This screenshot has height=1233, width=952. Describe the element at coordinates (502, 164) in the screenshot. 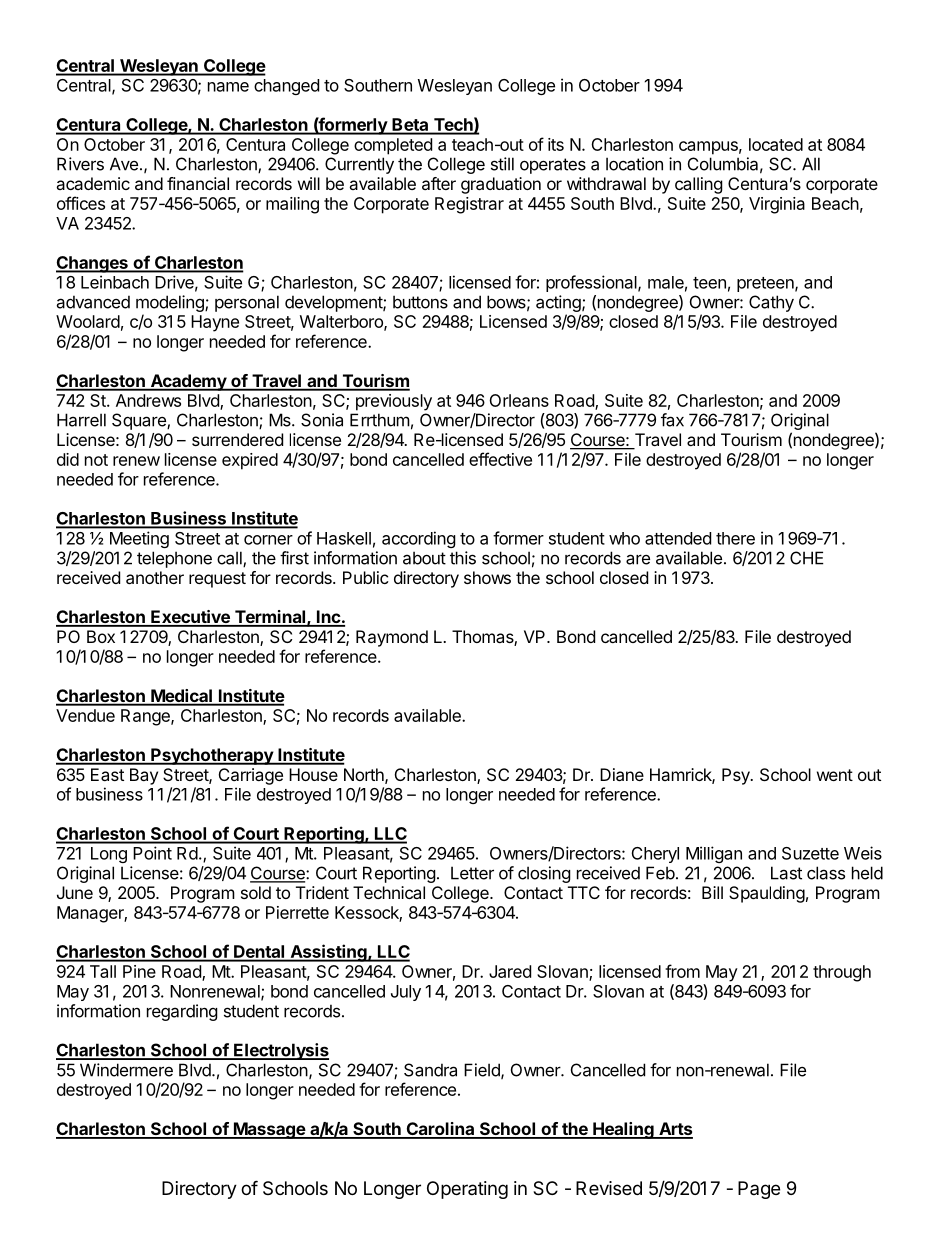

I see `still` at that location.
